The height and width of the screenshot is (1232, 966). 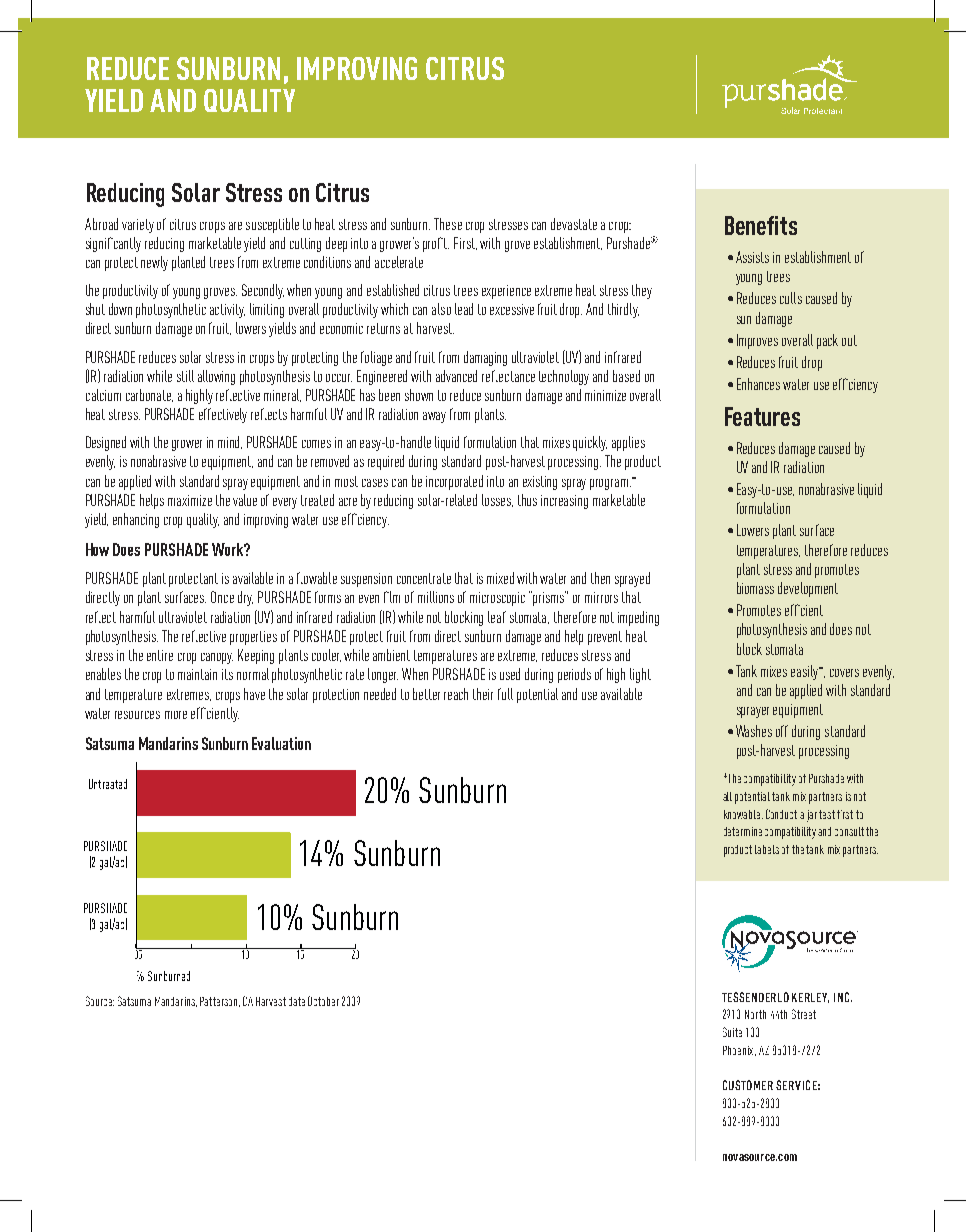 What do you see at coordinates (220, 1002) in the screenshot?
I see `Patterson` at bounding box center [220, 1002].
